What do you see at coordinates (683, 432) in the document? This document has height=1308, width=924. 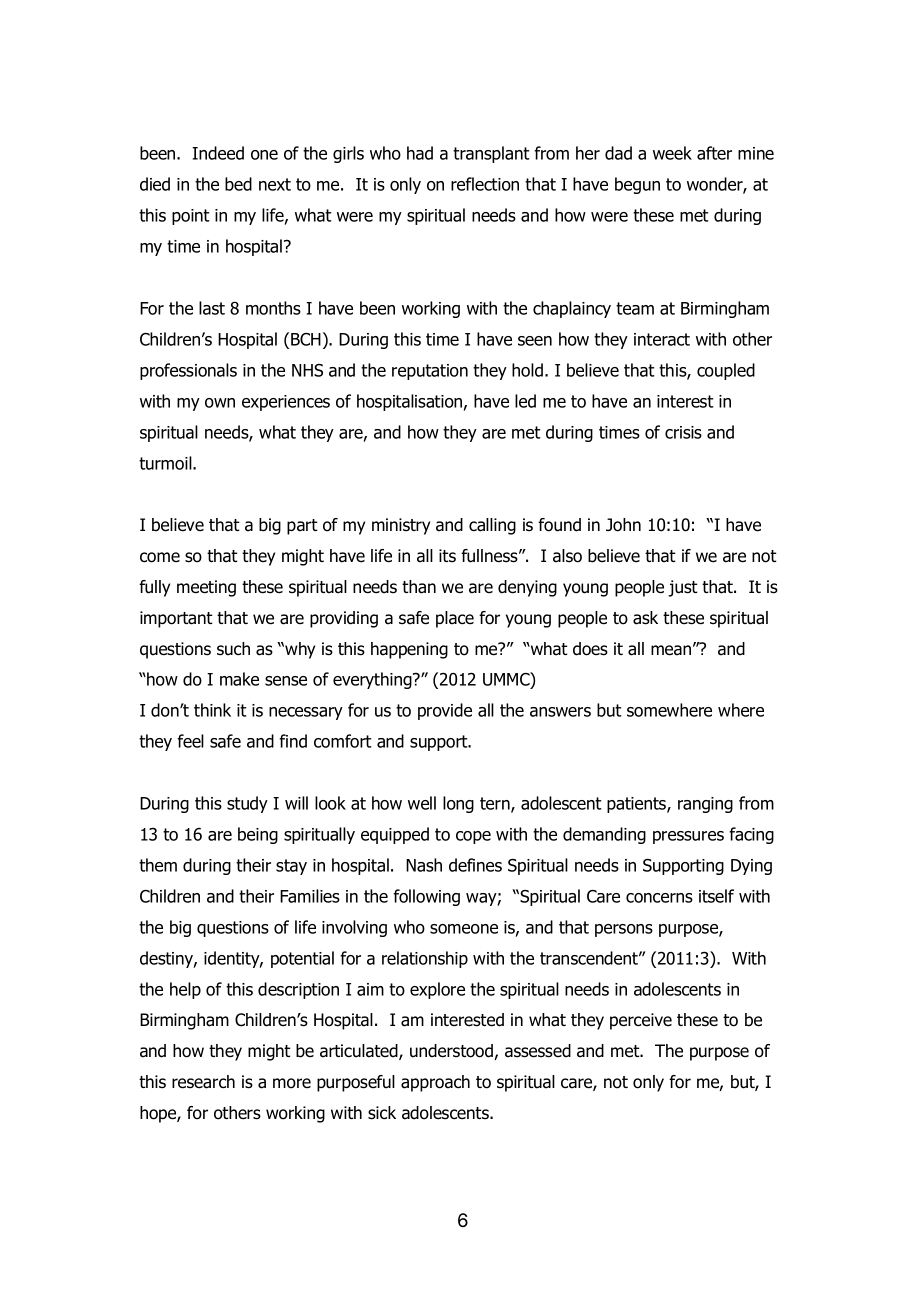 I see `crisis` at bounding box center [683, 432].
